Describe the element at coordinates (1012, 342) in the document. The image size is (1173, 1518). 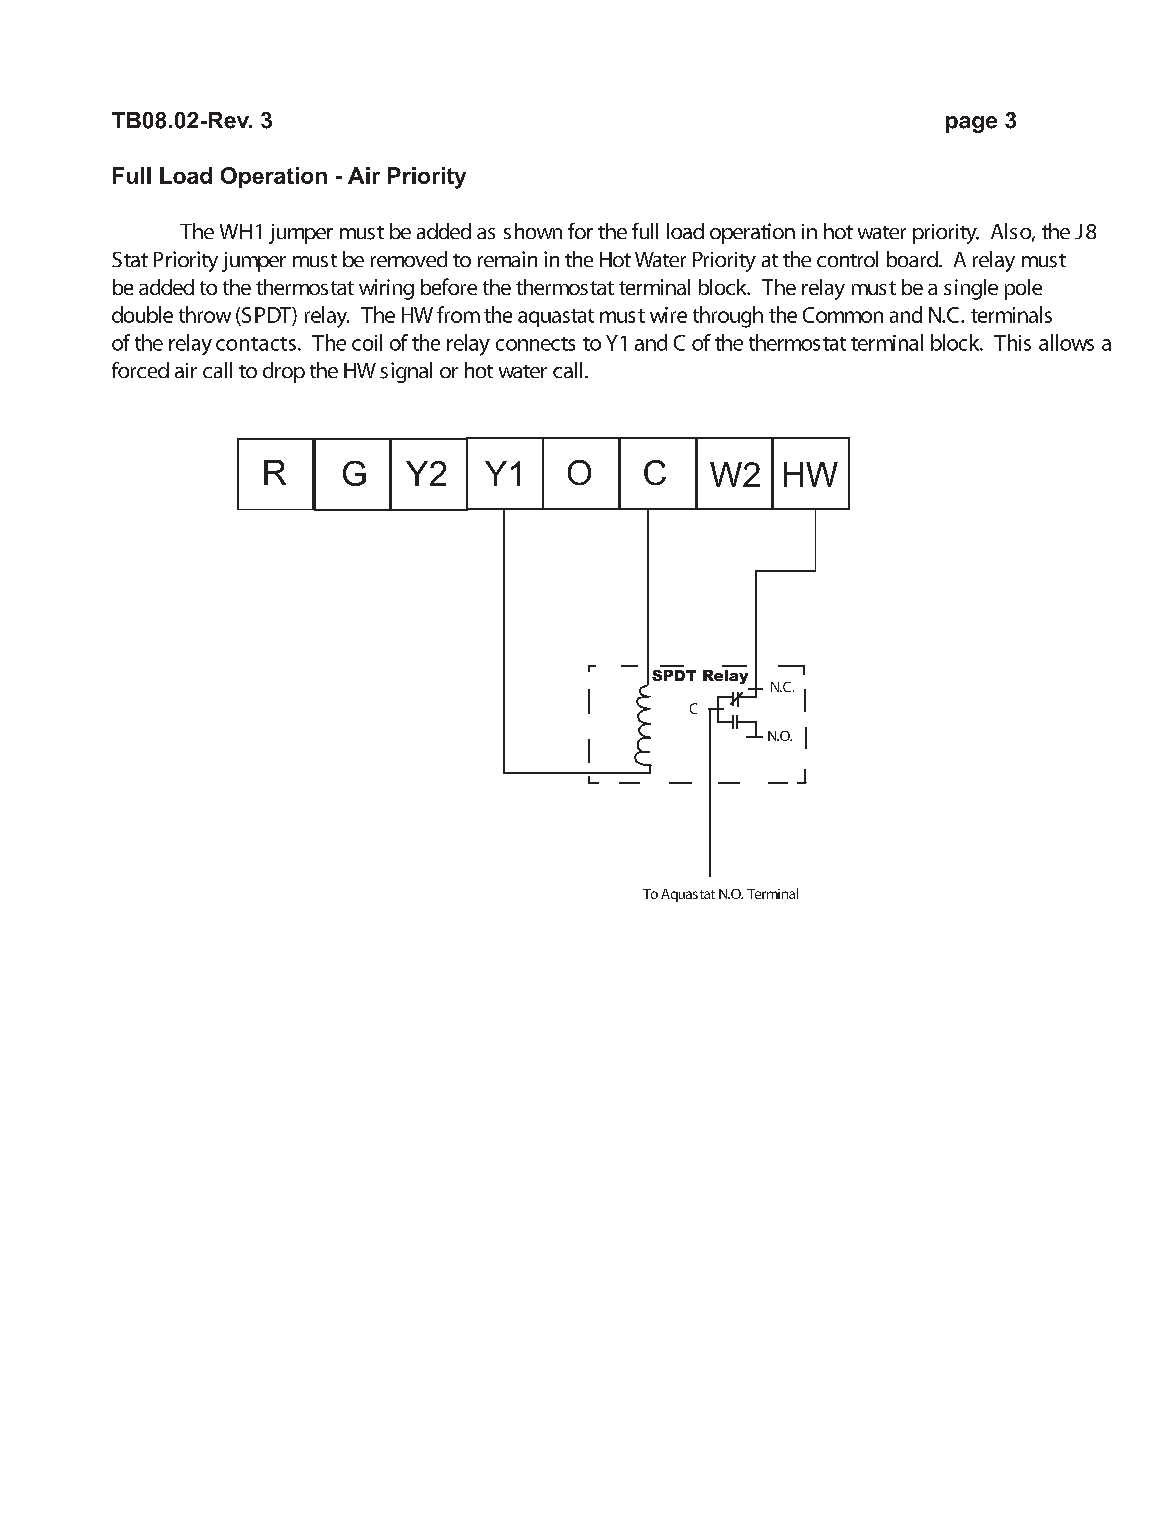
I see `This` at that location.
